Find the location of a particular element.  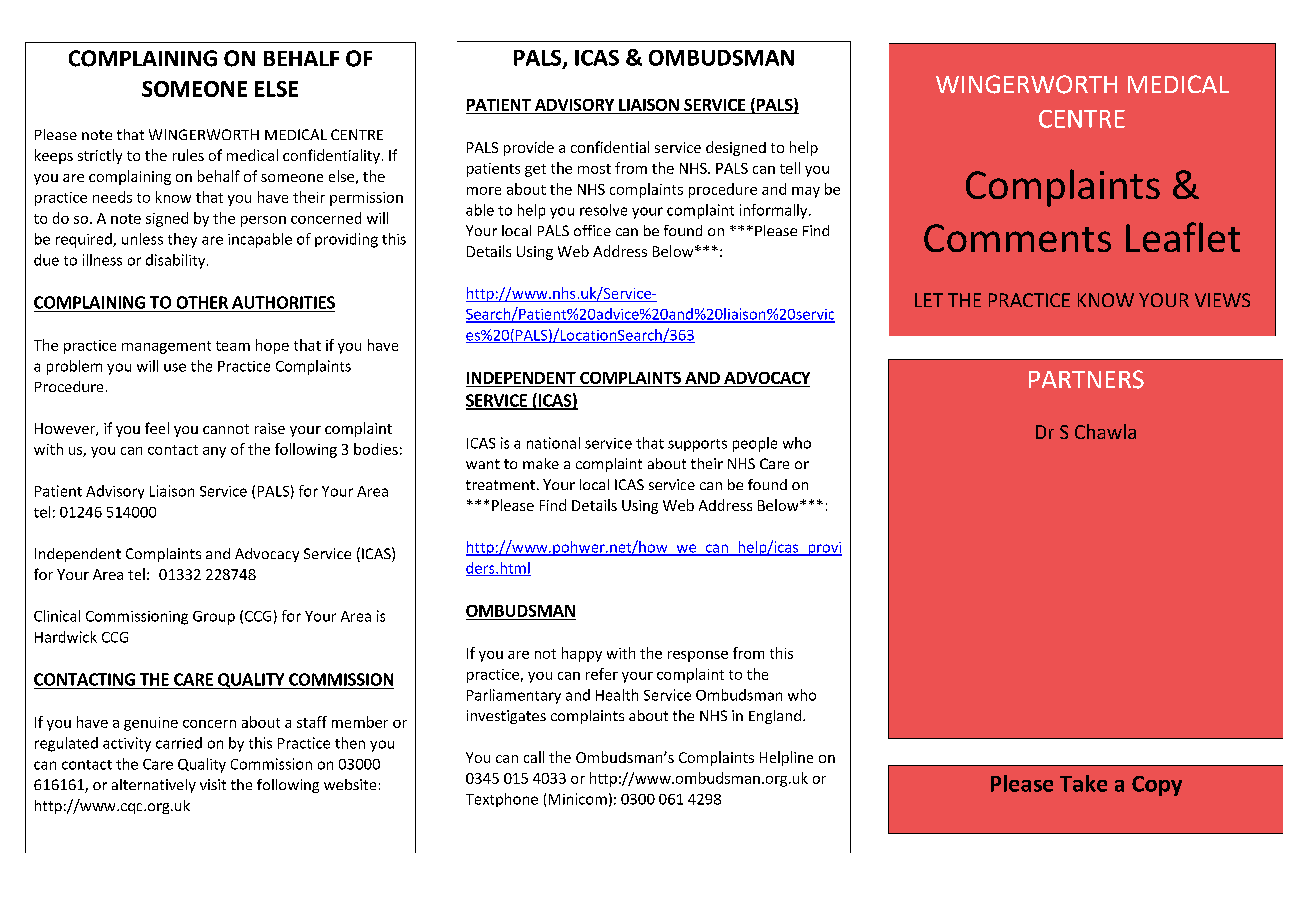

visit is located at coordinates (213, 784).
